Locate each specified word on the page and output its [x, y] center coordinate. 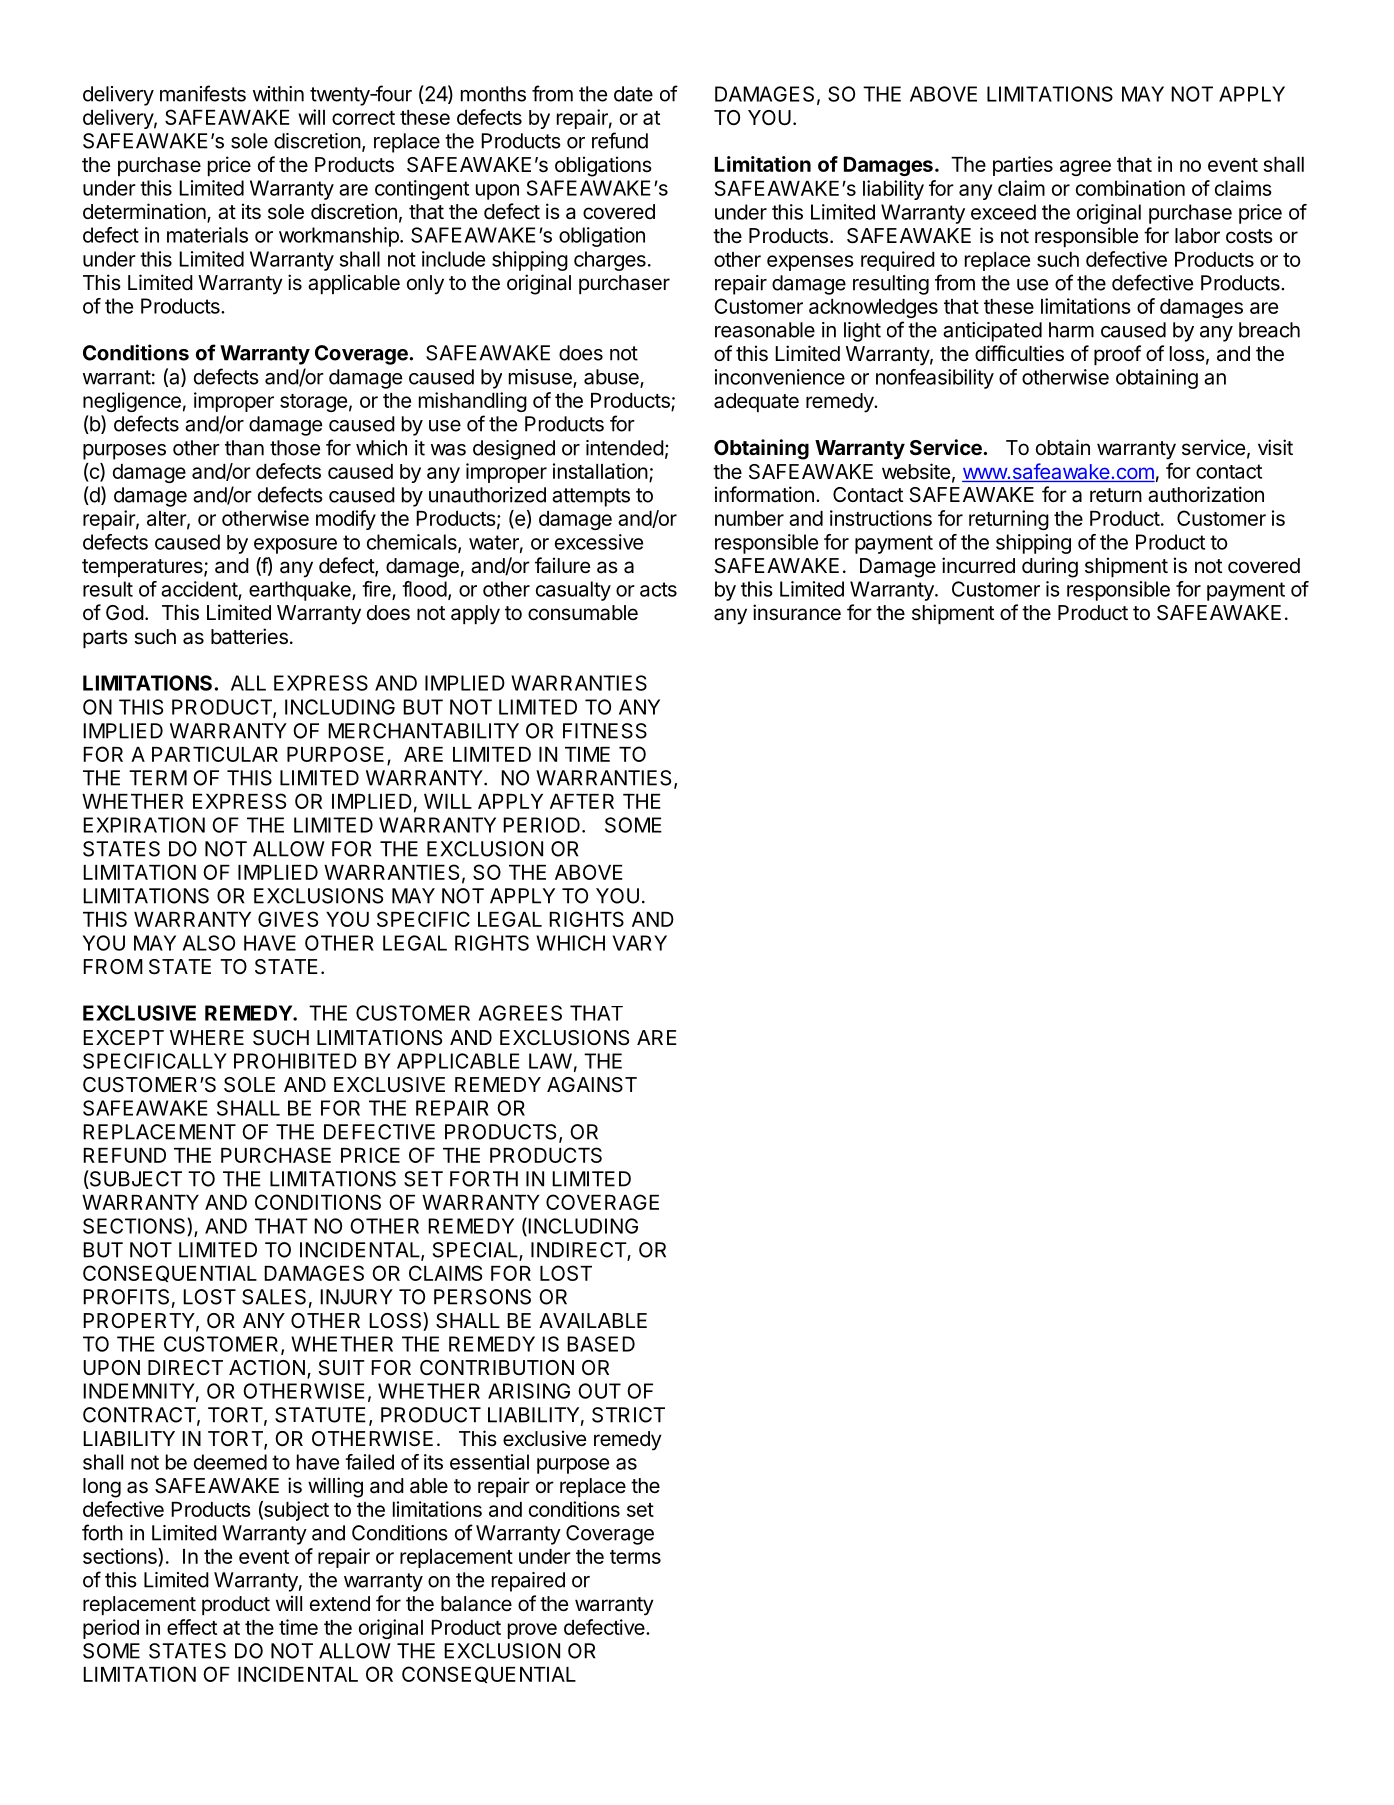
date [633, 94]
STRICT [628, 1415]
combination [1130, 188]
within [278, 94]
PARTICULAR [215, 754]
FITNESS [605, 731]
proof [1117, 355]
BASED [601, 1344]
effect [192, 1627]
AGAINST [592, 1085]
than [244, 448]
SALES [274, 1297]
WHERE [207, 1037]
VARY [640, 943]
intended [625, 448]
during [1050, 567]
